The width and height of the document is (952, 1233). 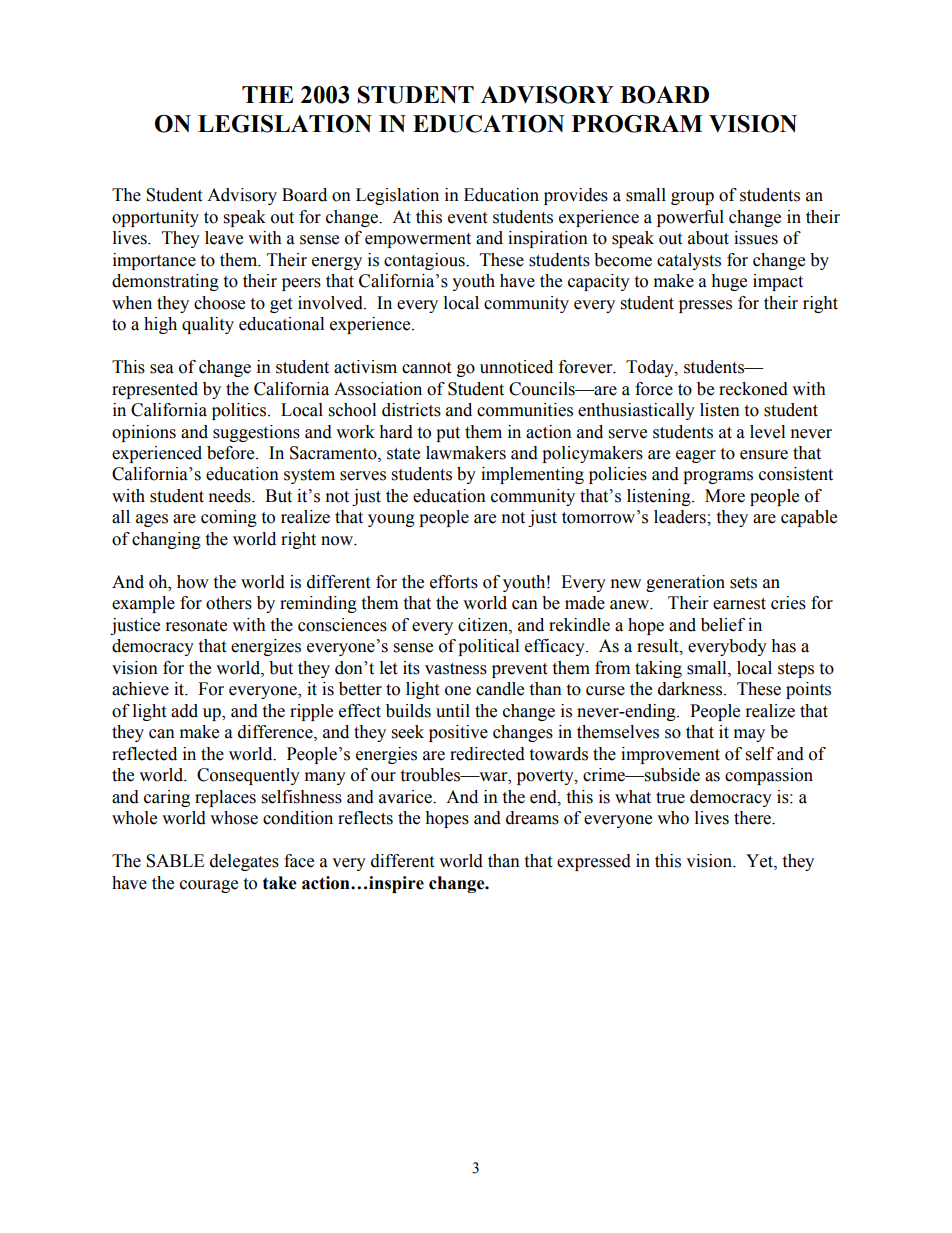 What do you see at coordinates (532, 818) in the document?
I see `dreams` at bounding box center [532, 818].
